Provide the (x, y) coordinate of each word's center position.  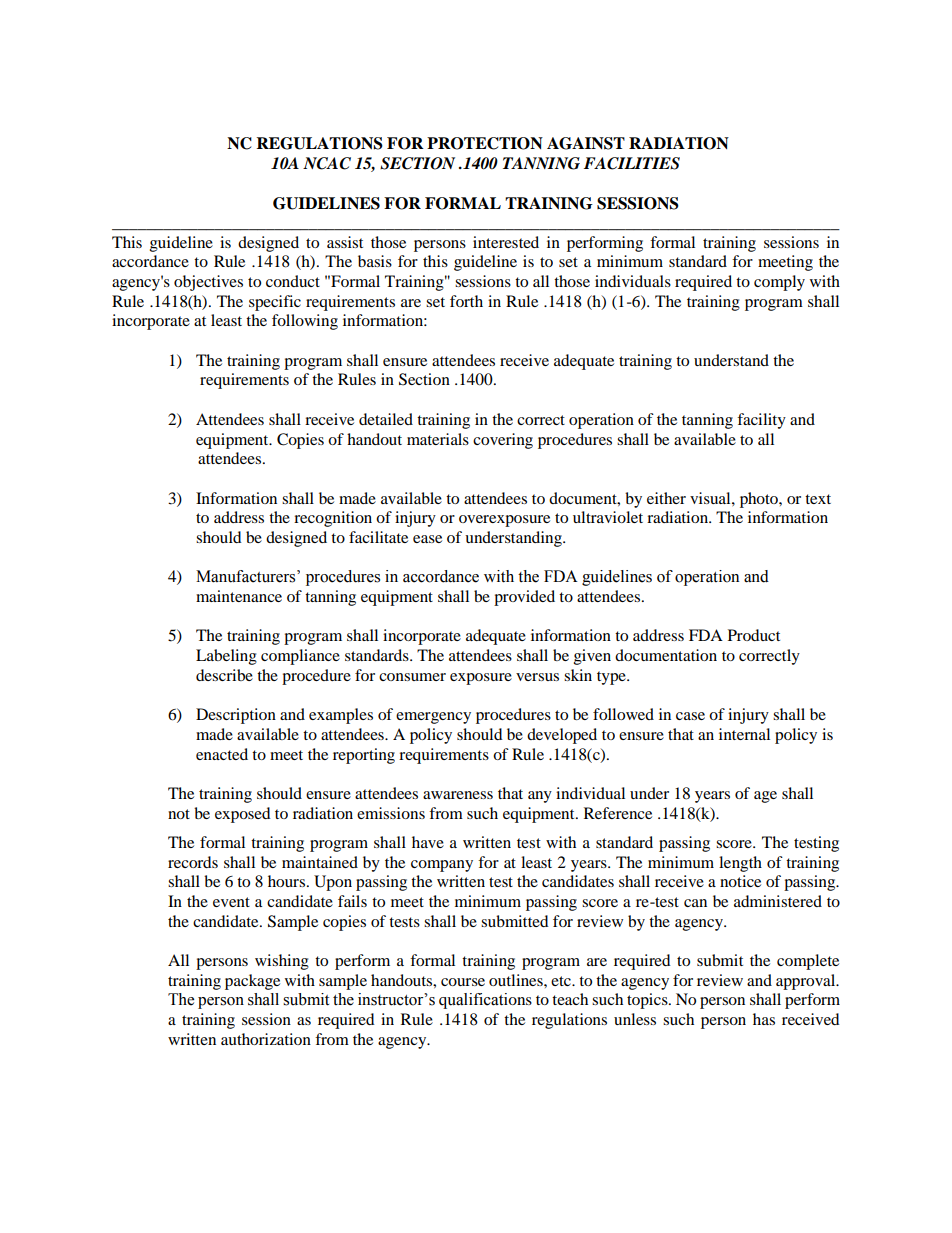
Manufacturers (247, 576)
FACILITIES (632, 163)
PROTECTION (485, 143)
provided (524, 598)
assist (345, 242)
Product (754, 635)
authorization (266, 1039)
